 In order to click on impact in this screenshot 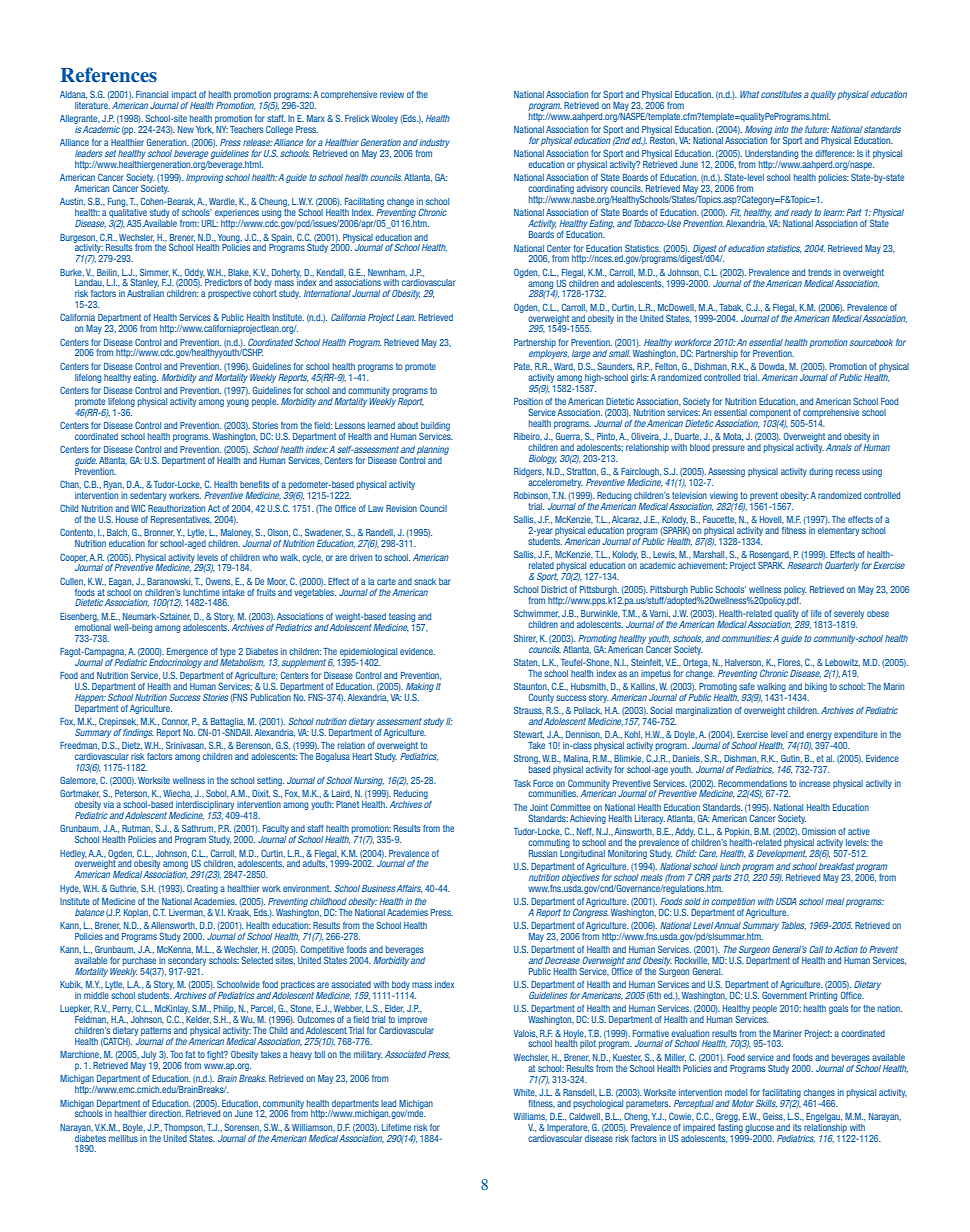, I will do `click(184, 95)`.
